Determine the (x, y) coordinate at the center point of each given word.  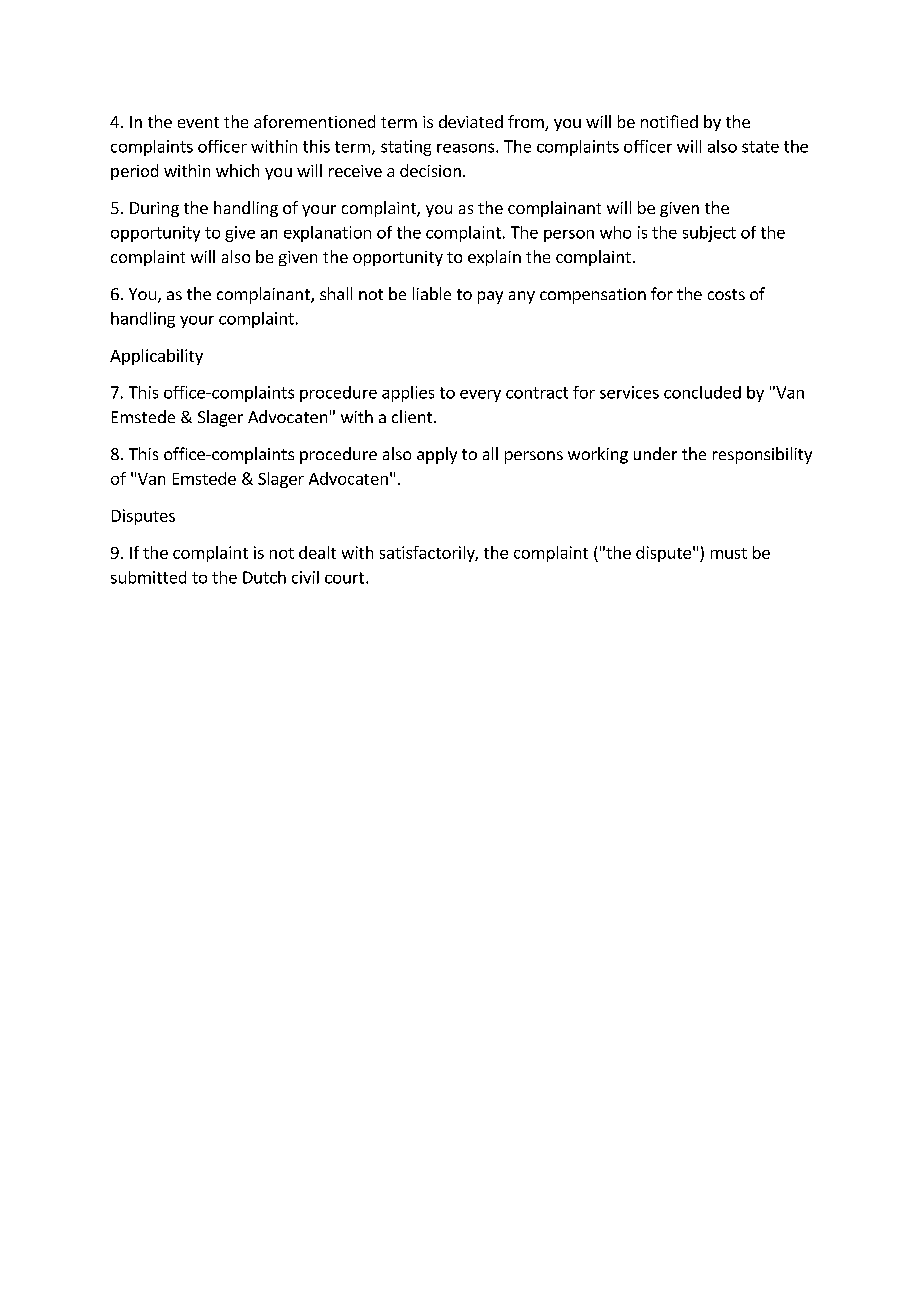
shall (336, 293)
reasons (467, 148)
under (655, 453)
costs (726, 294)
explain (494, 258)
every (480, 396)
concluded (702, 392)
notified (669, 121)
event (198, 122)
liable (432, 293)
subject (709, 234)
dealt (317, 552)
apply (437, 455)
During (154, 209)
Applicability (156, 357)
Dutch (264, 577)
